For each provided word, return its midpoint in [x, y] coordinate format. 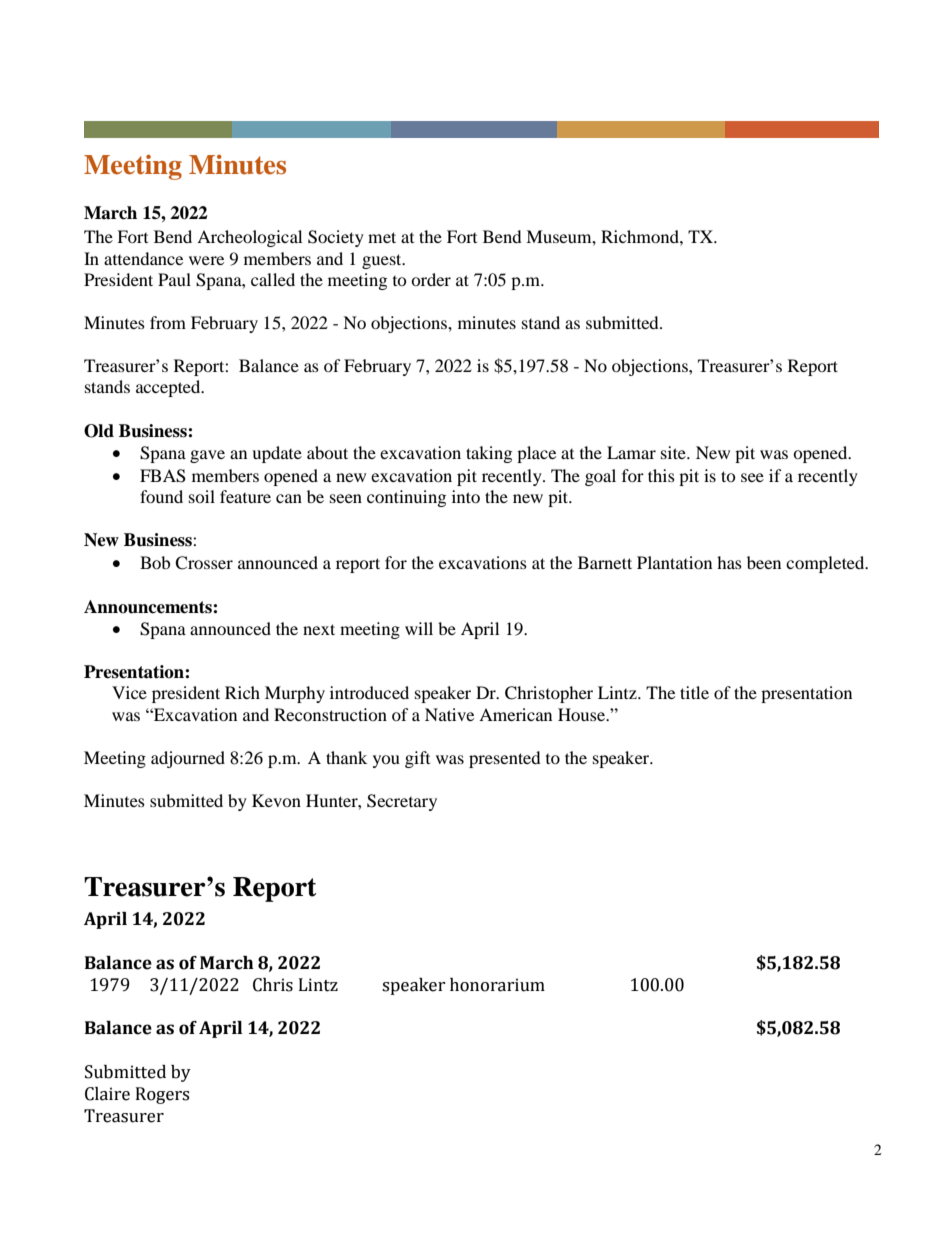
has [729, 562]
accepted [169, 388]
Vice [129, 692]
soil [202, 496]
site [674, 452]
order [431, 279]
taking [489, 454]
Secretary [402, 802]
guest [383, 261]
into [466, 496]
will [419, 628]
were [206, 260]
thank [346, 757]
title [694, 692]
